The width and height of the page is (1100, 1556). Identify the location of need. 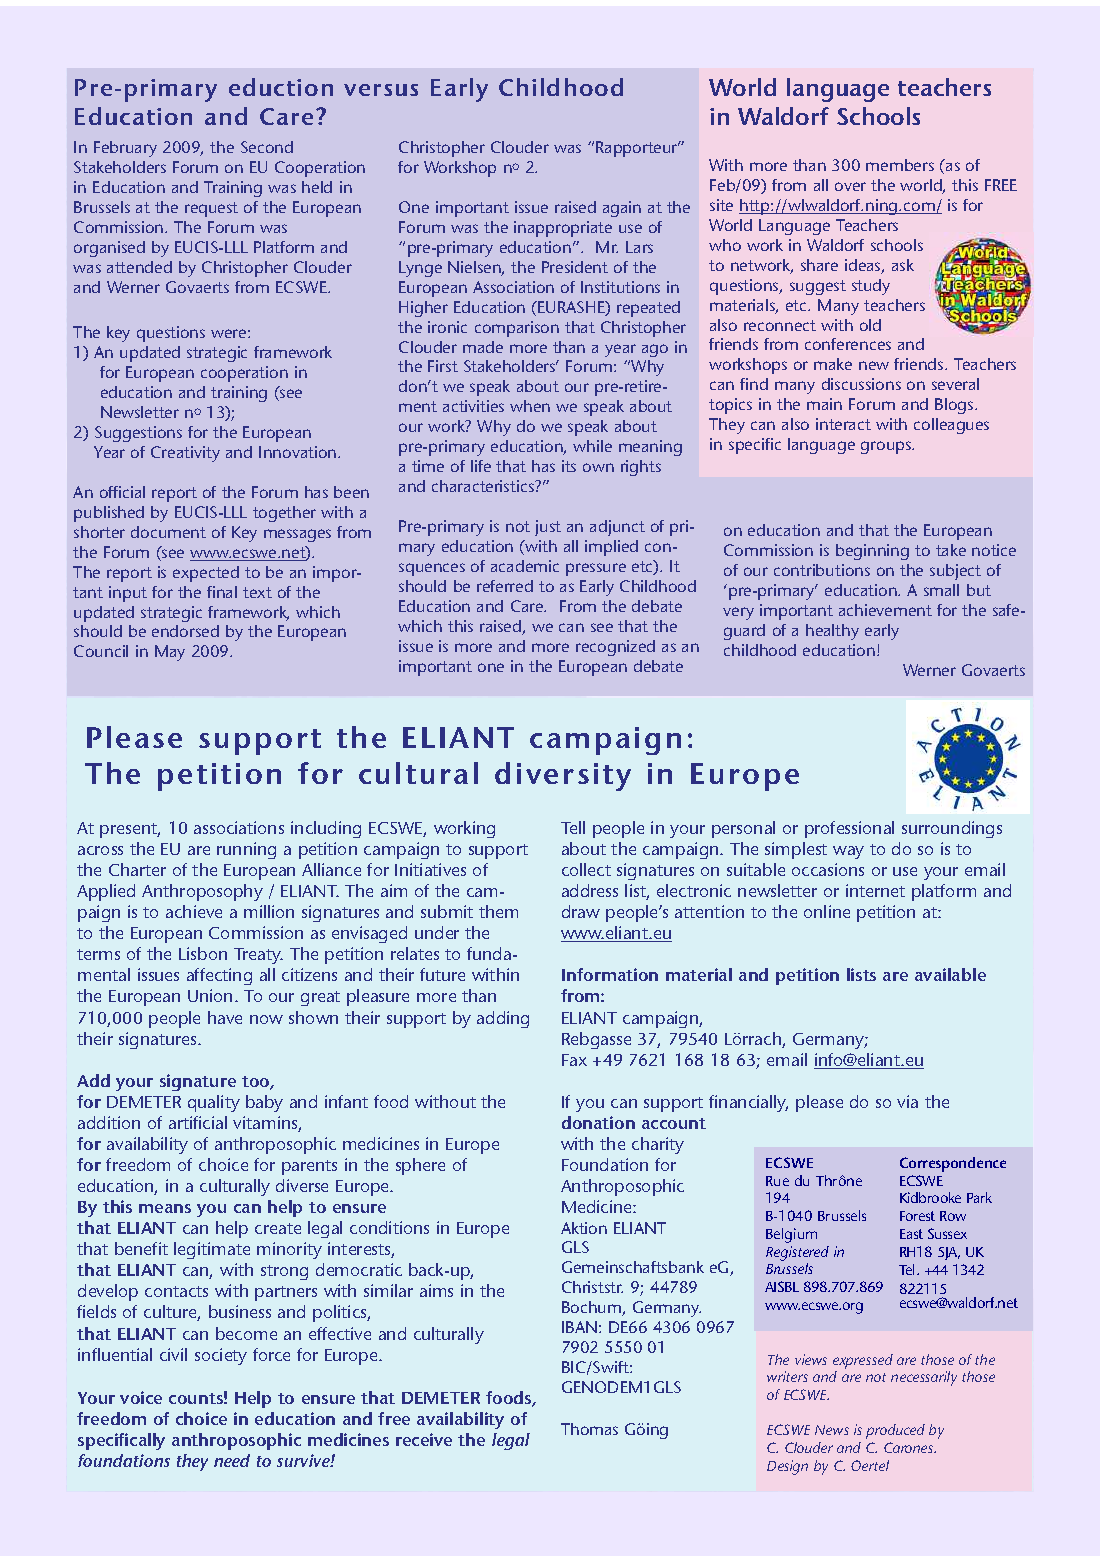
(232, 1460).
